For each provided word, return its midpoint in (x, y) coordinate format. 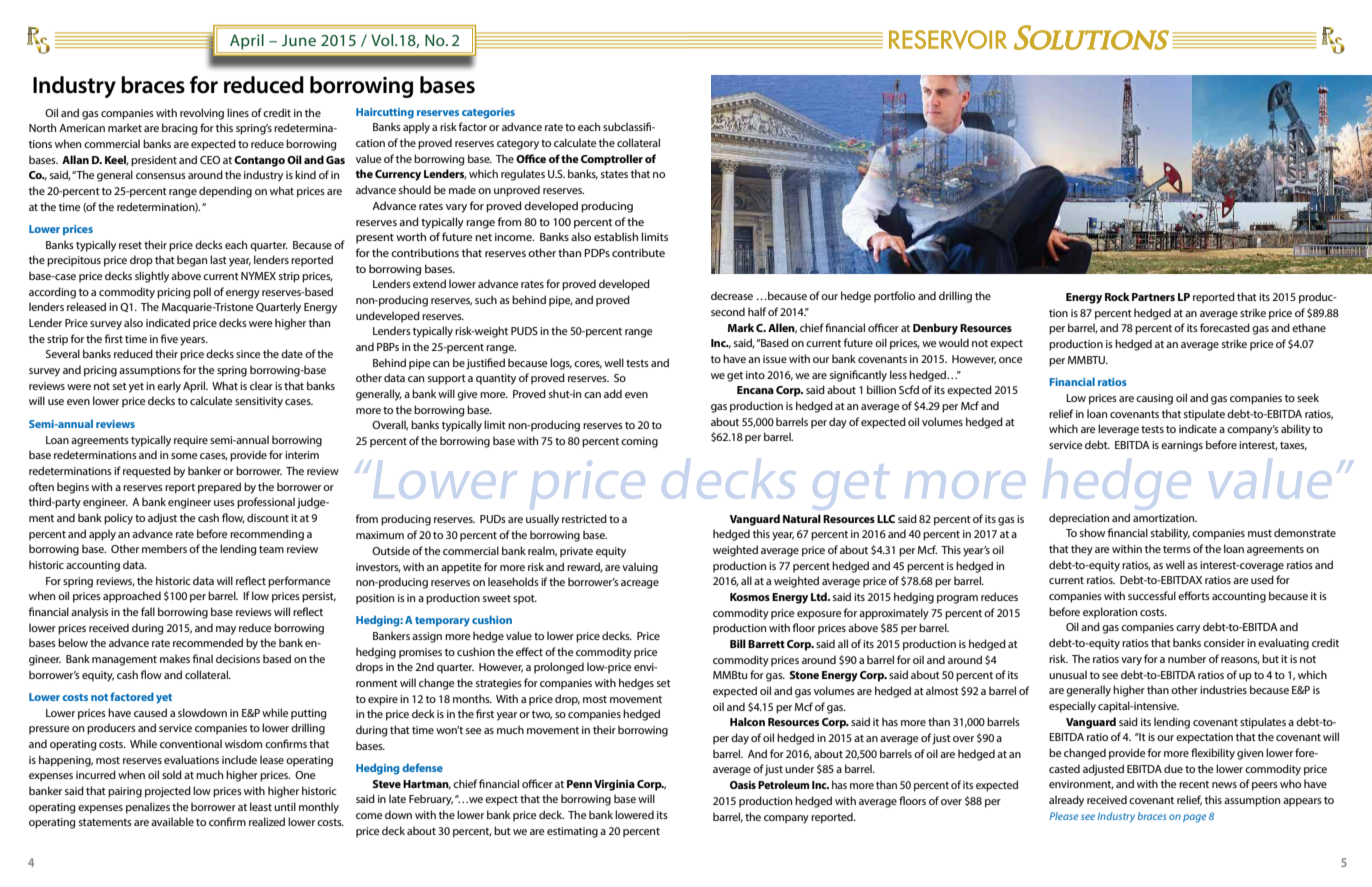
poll (202, 293)
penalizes (148, 808)
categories (488, 113)
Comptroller (612, 160)
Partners (1153, 297)
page (1194, 818)
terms (1177, 549)
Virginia (614, 785)
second (728, 311)
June (298, 40)
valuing (640, 568)
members (164, 548)
